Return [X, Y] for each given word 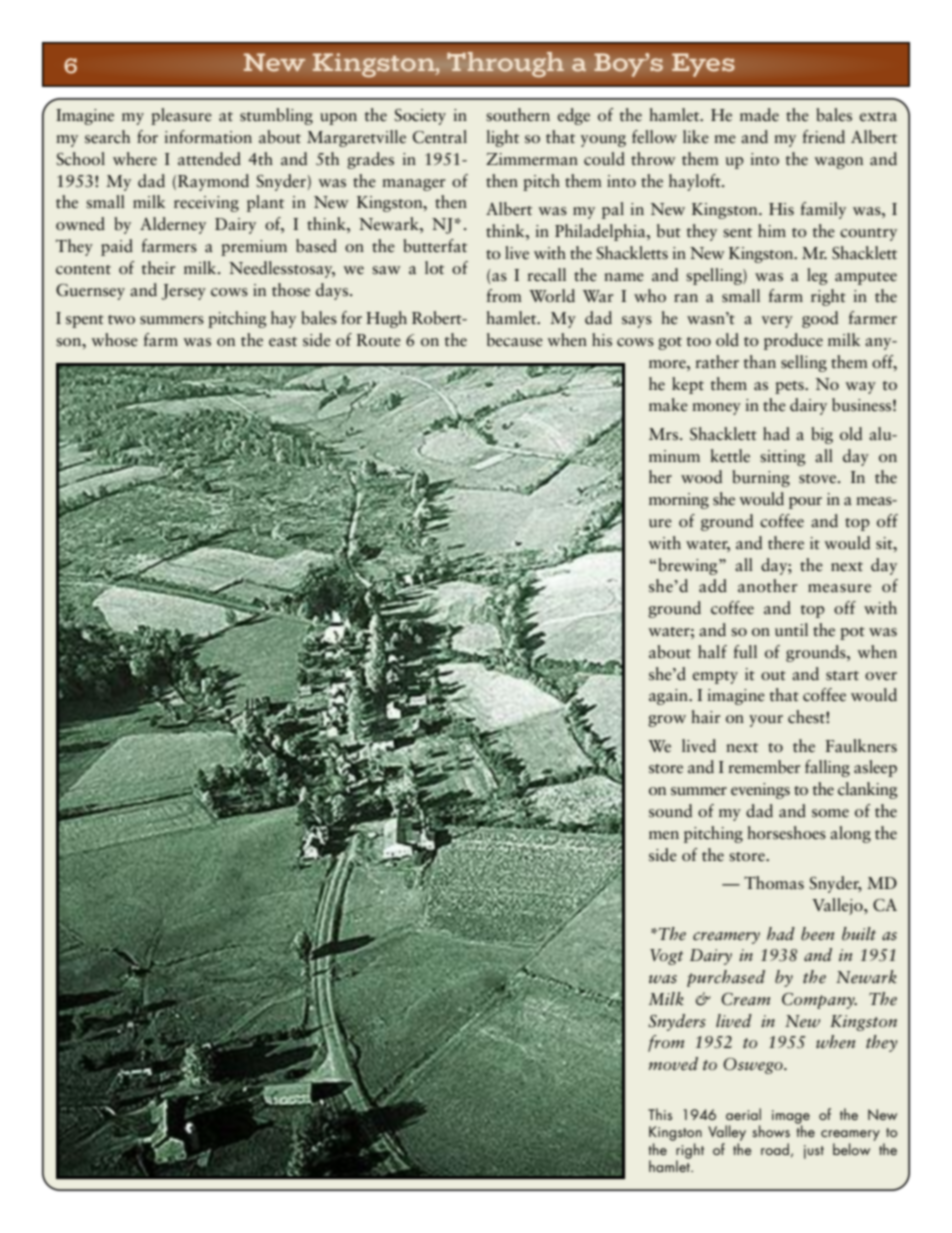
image [791, 1118]
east [283, 342]
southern [518, 115]
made [759, 115]
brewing [689, 566]
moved [673, 1064]
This [660, 1114]
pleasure [181, 116]
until [791, 629]
